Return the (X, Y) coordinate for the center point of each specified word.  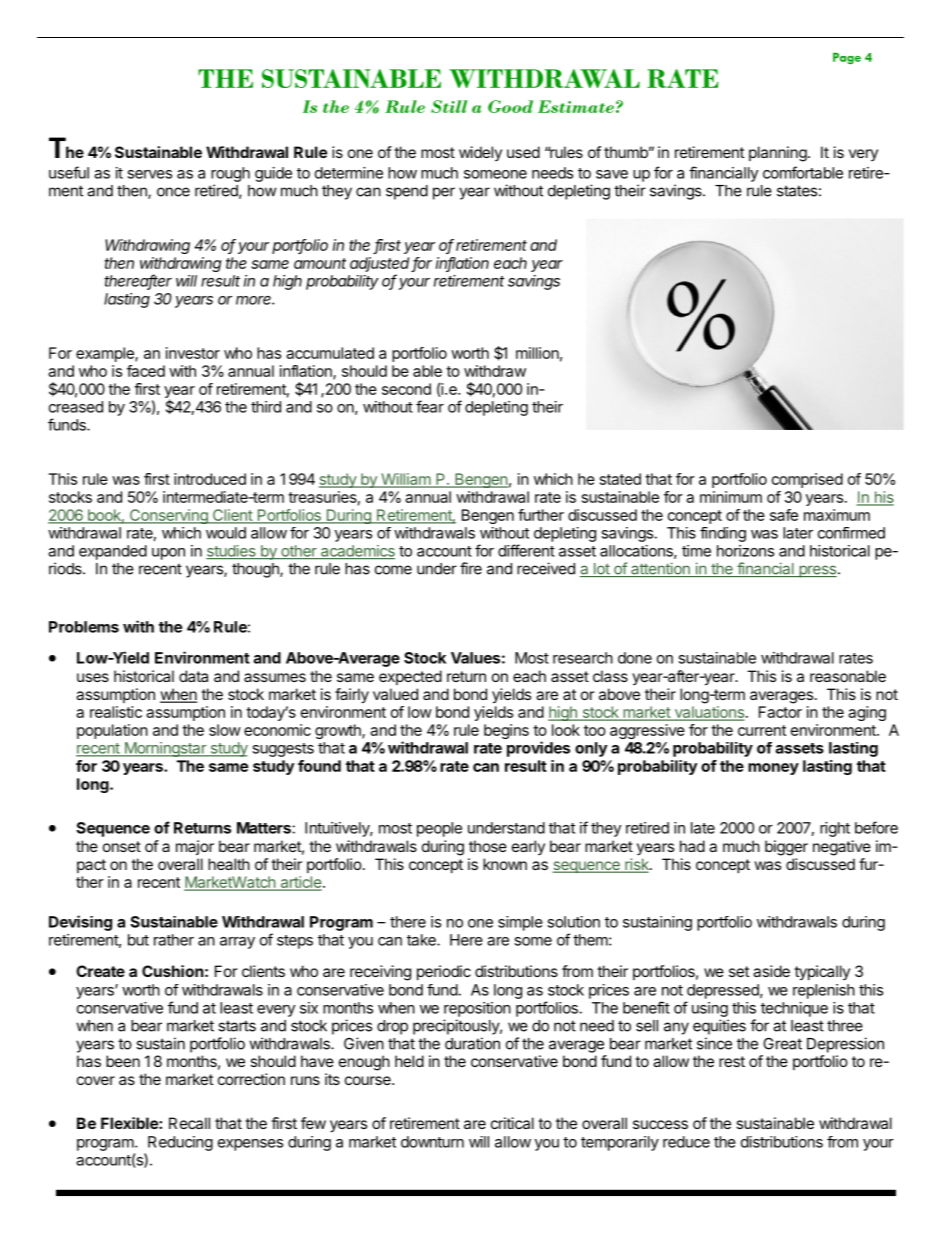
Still (449, 106)
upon (168, 554)
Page (847, 58)
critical (512, 1123)
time (696, 551)
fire (471, 568)
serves (149, 174)
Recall (189, 1123)
